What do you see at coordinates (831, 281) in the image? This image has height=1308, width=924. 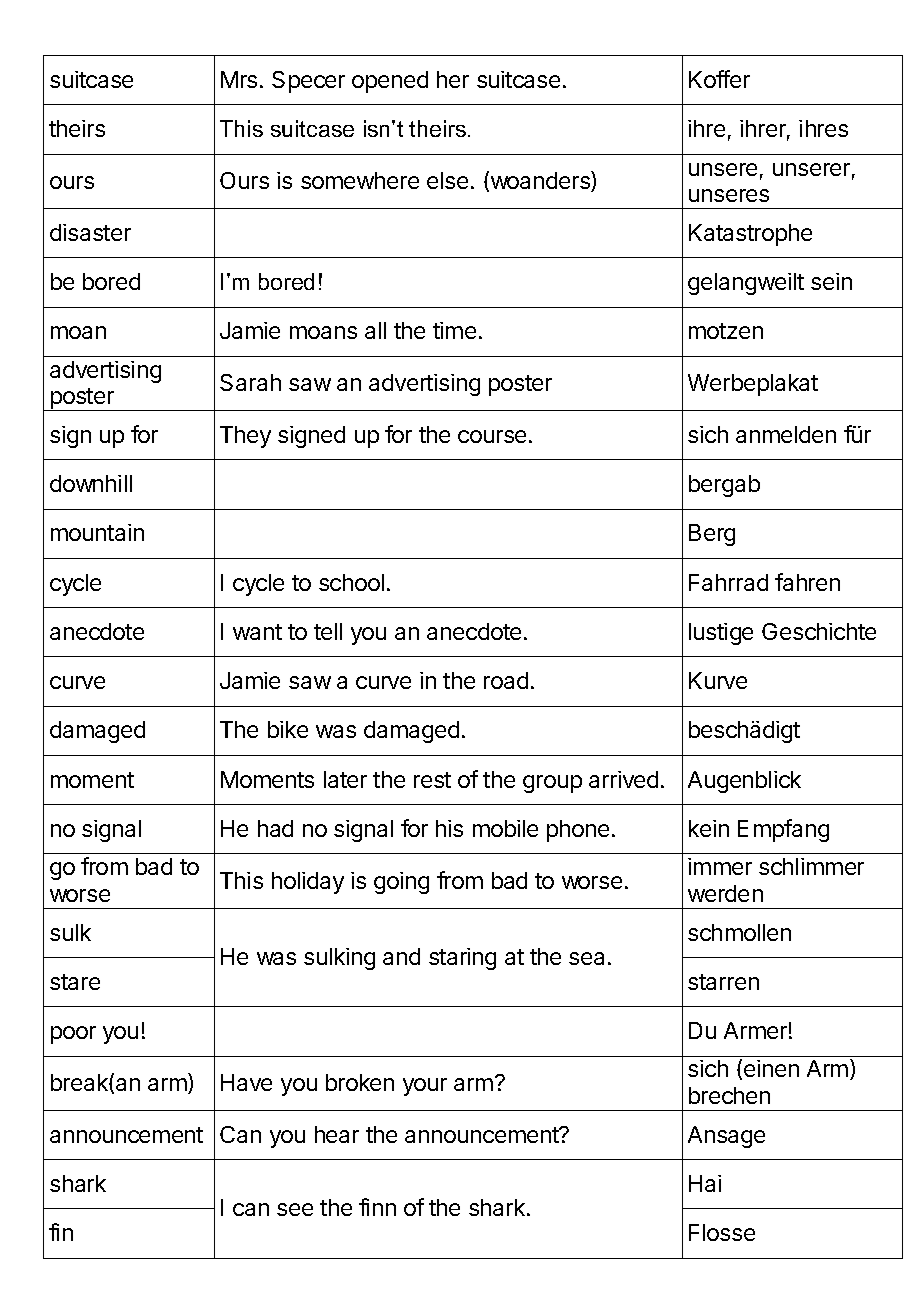 I see `sein` at bounding box center [831, 281].
